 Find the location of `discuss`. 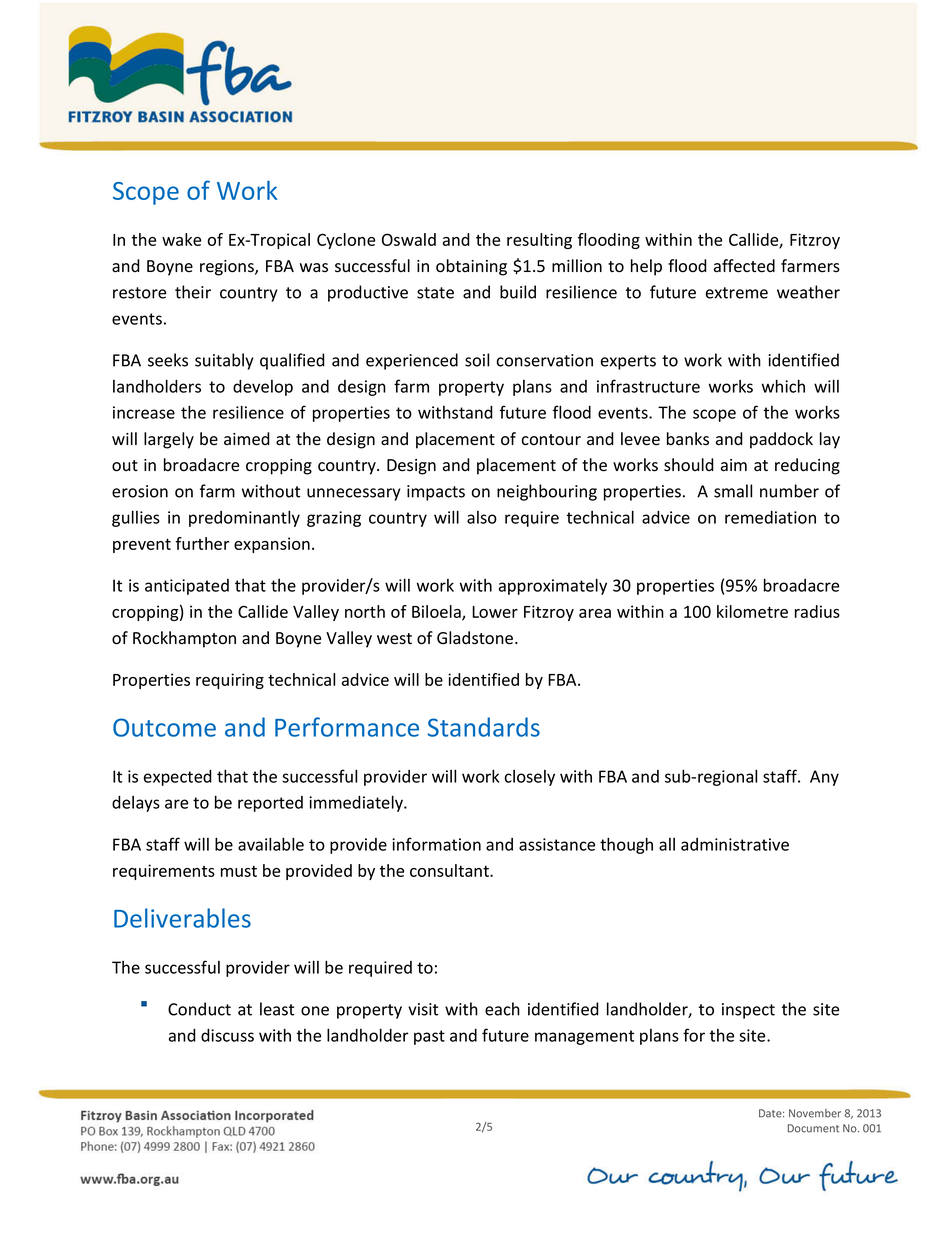

discuss is located at coordinates (227, 1035).
